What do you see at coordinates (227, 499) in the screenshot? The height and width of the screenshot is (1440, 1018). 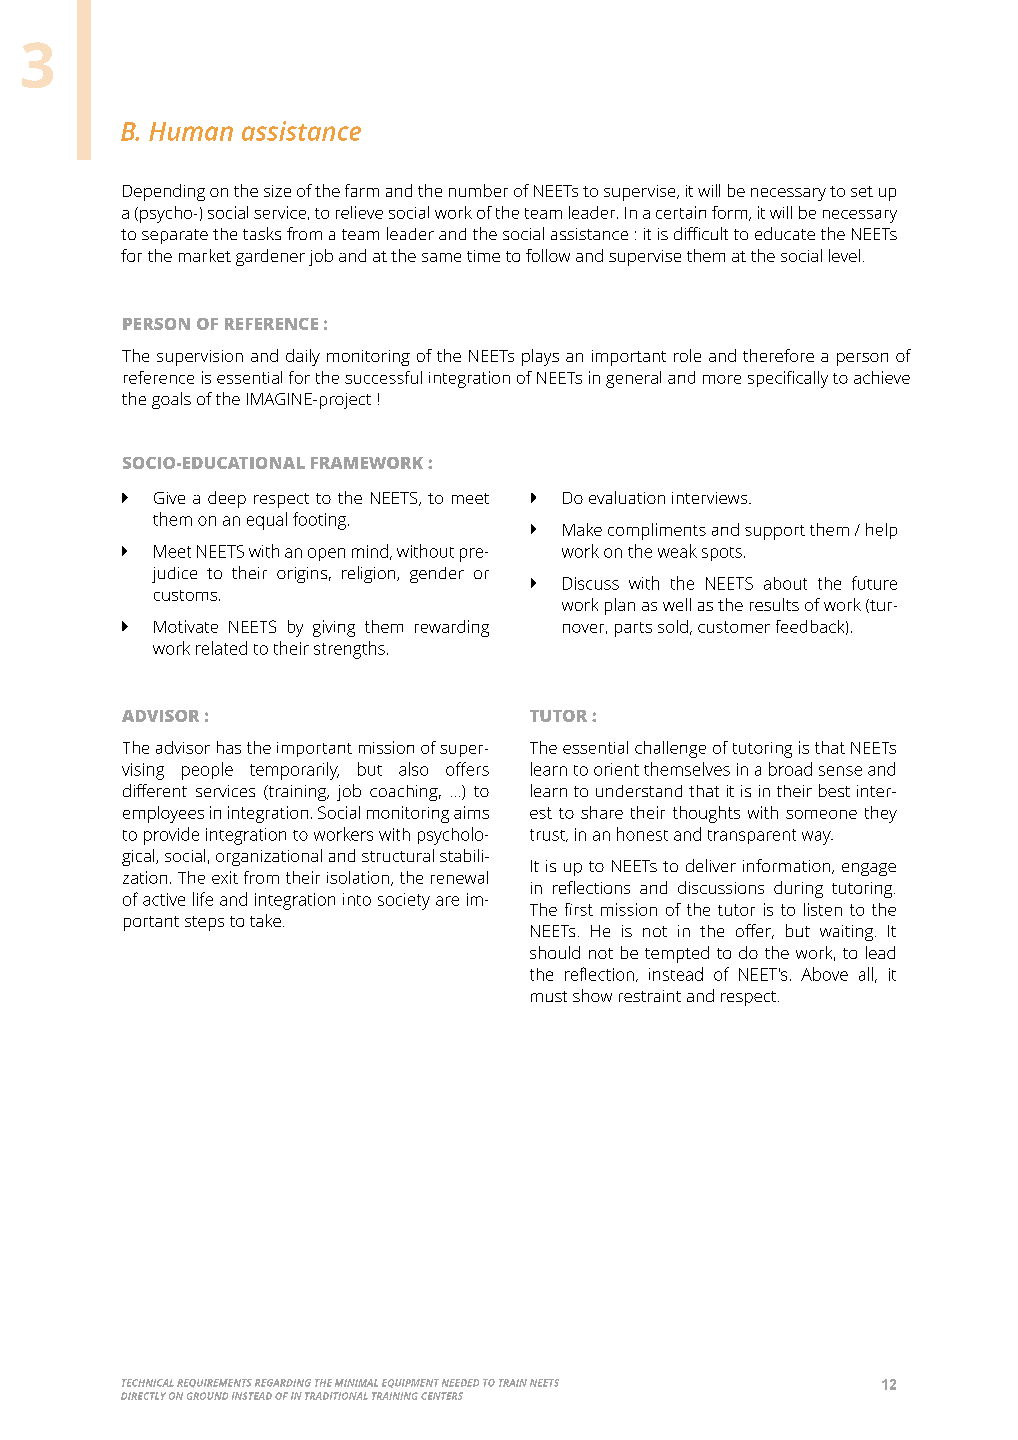 I see `deep` at bounding box center [227, 499].
